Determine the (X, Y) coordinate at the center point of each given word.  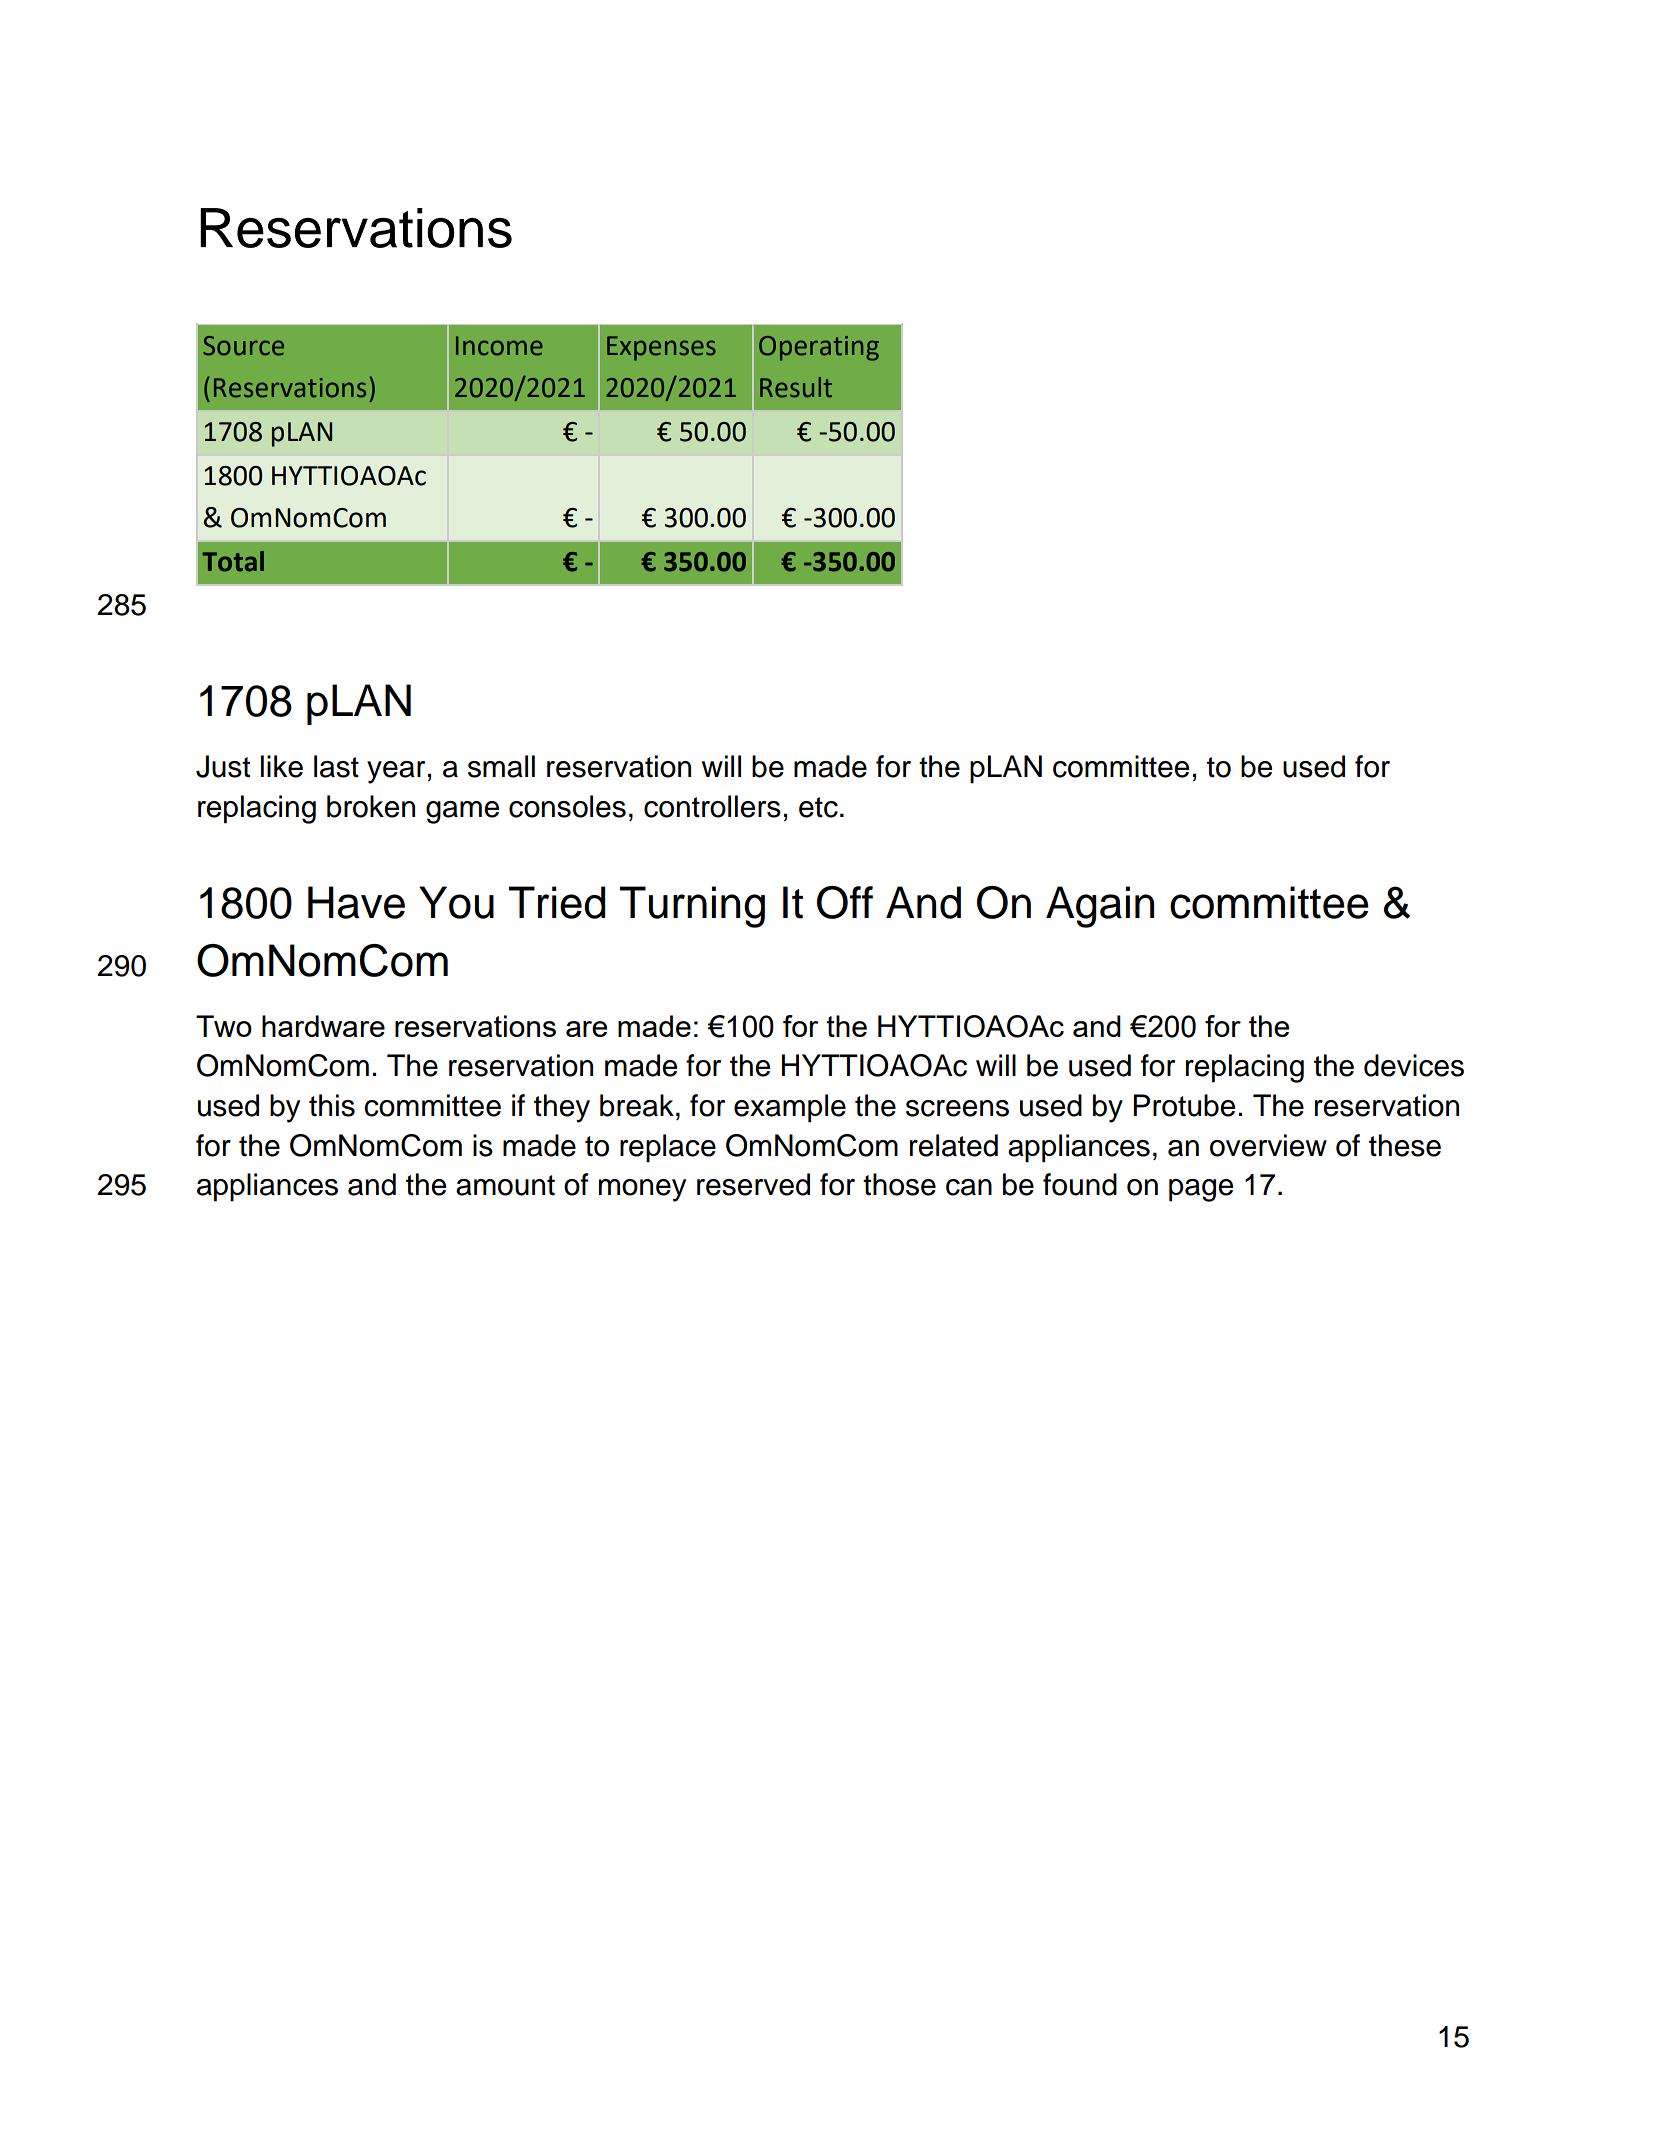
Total (233, 561)
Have (356, 902)
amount (505, 1185)
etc (818, 807)
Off (845, 902)
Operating (819, 348)
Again (1100, 907)
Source (243, 346)
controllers (712, 806)
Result (796, 387)
